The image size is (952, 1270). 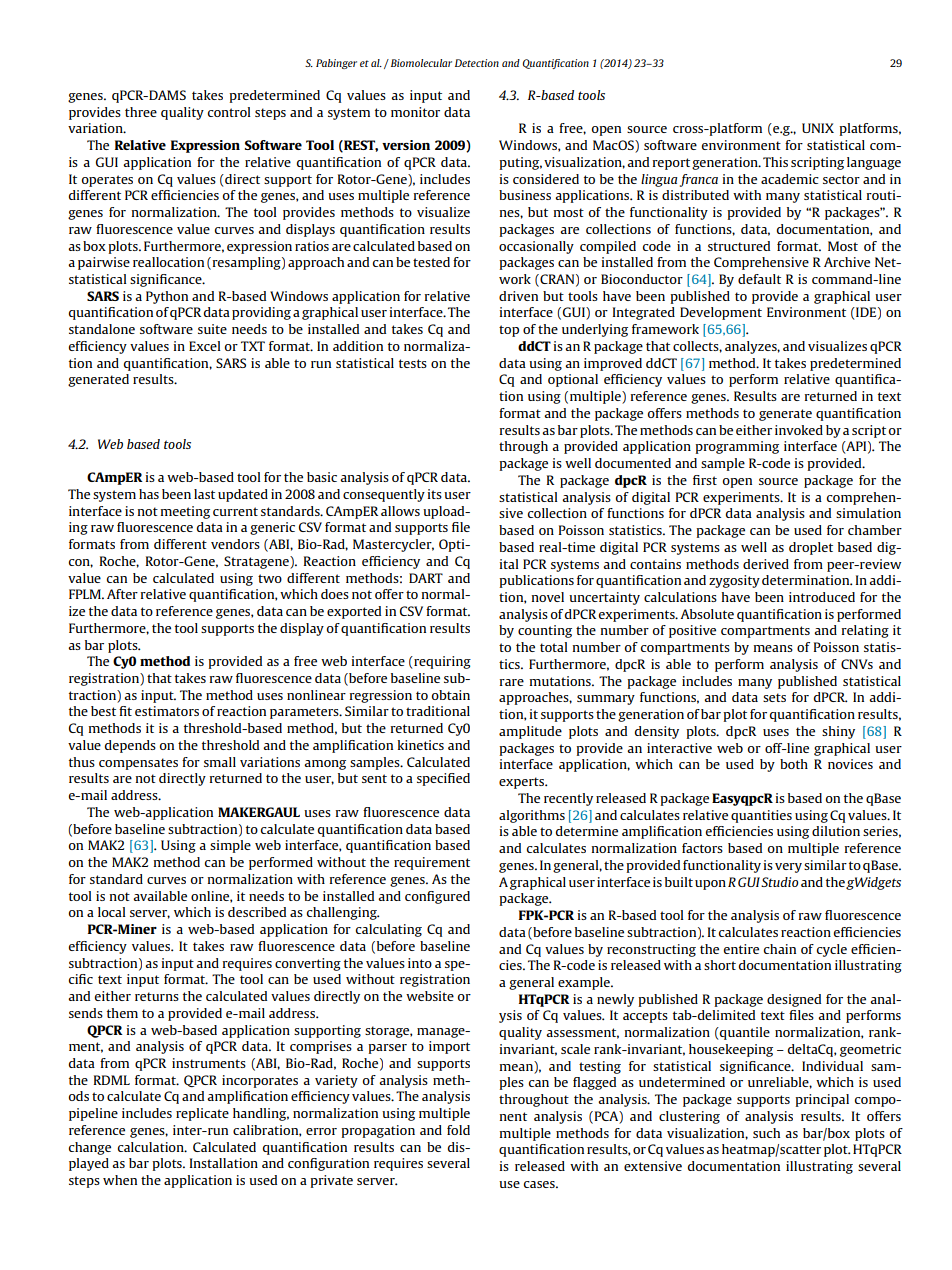 What do you see at coordinates (458, 1130) in the screenshot?
I see `fold` at bounding box center [458, 1130].
